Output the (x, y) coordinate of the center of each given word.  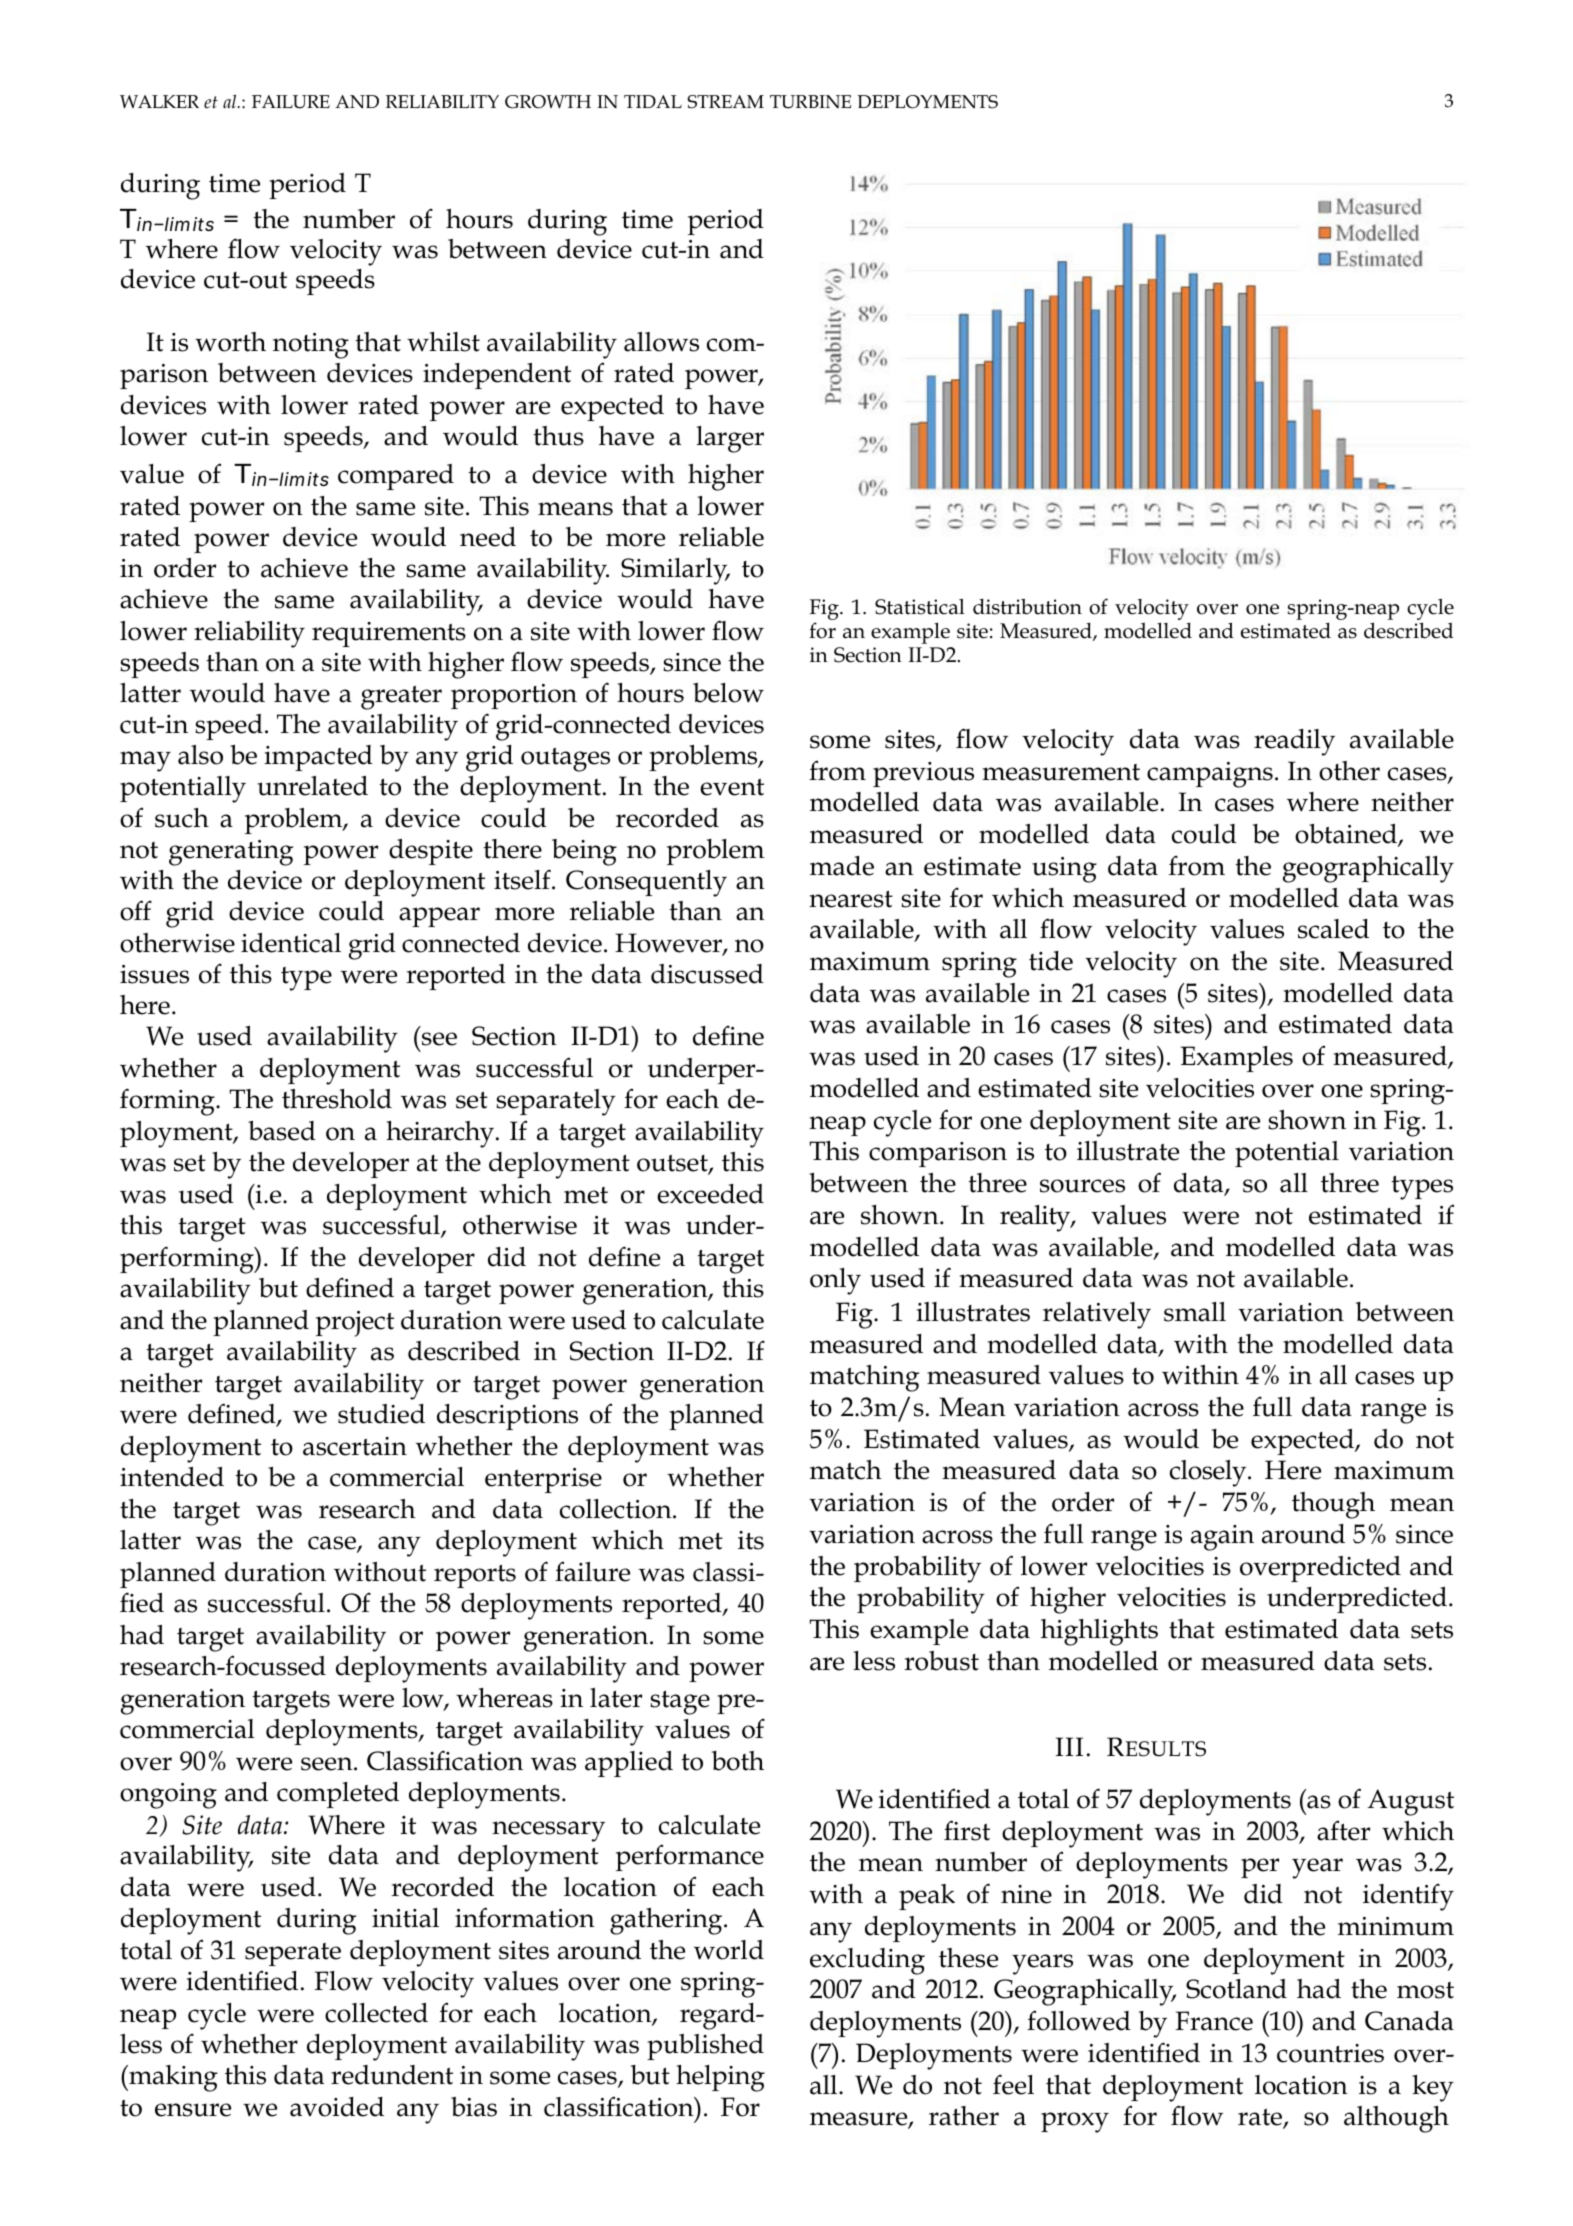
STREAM (725, 102)
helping (720, 2078)
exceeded (710, 1194)
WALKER (159, 102)
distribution (1027, 606)
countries (1330, 2053)
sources (1082, 1186)
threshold (337, 1099)
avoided (337, 2107)
